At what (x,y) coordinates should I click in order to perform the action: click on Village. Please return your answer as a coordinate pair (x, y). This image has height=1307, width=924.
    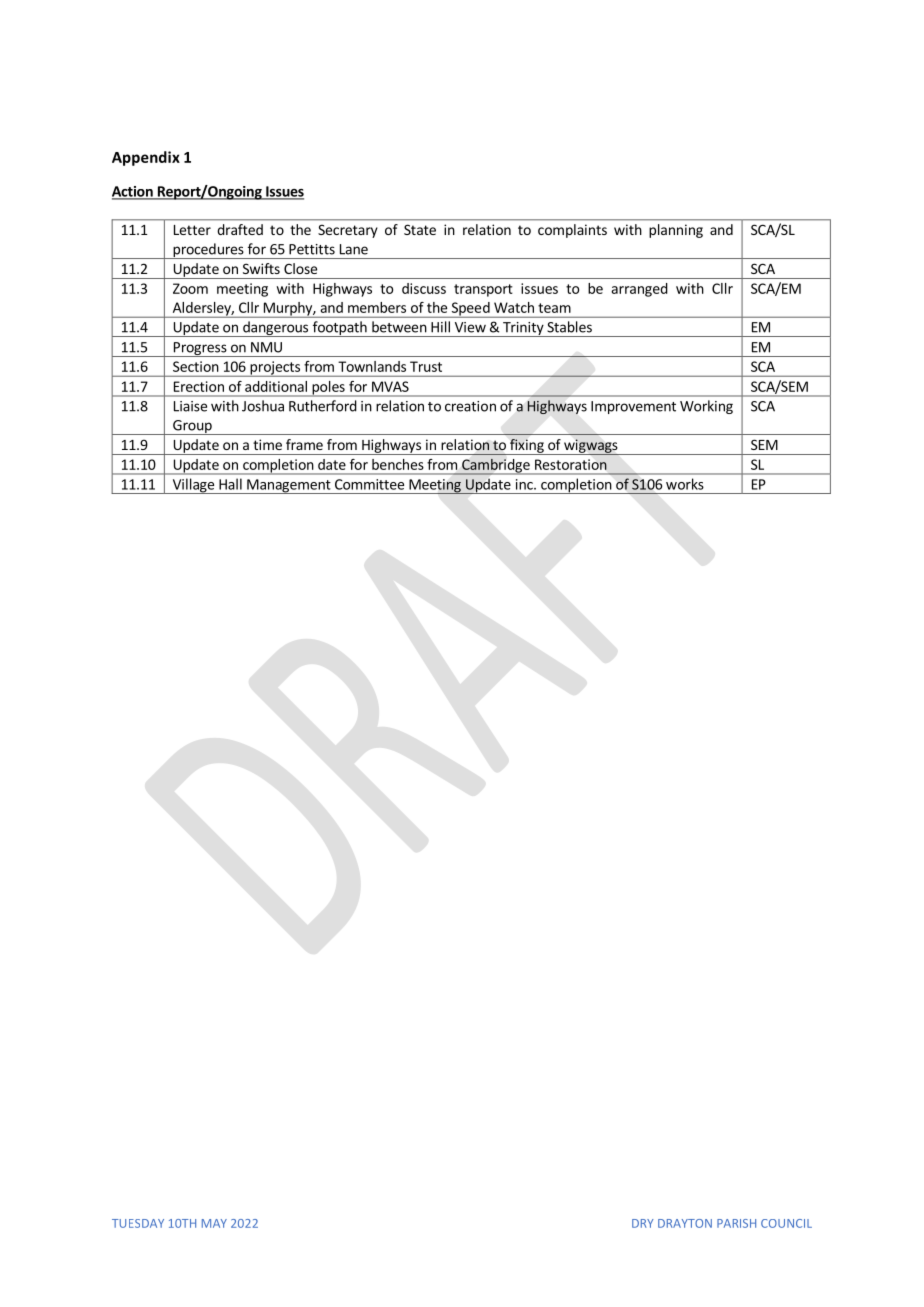
    Looking at the image, I should click on (193, 486).
